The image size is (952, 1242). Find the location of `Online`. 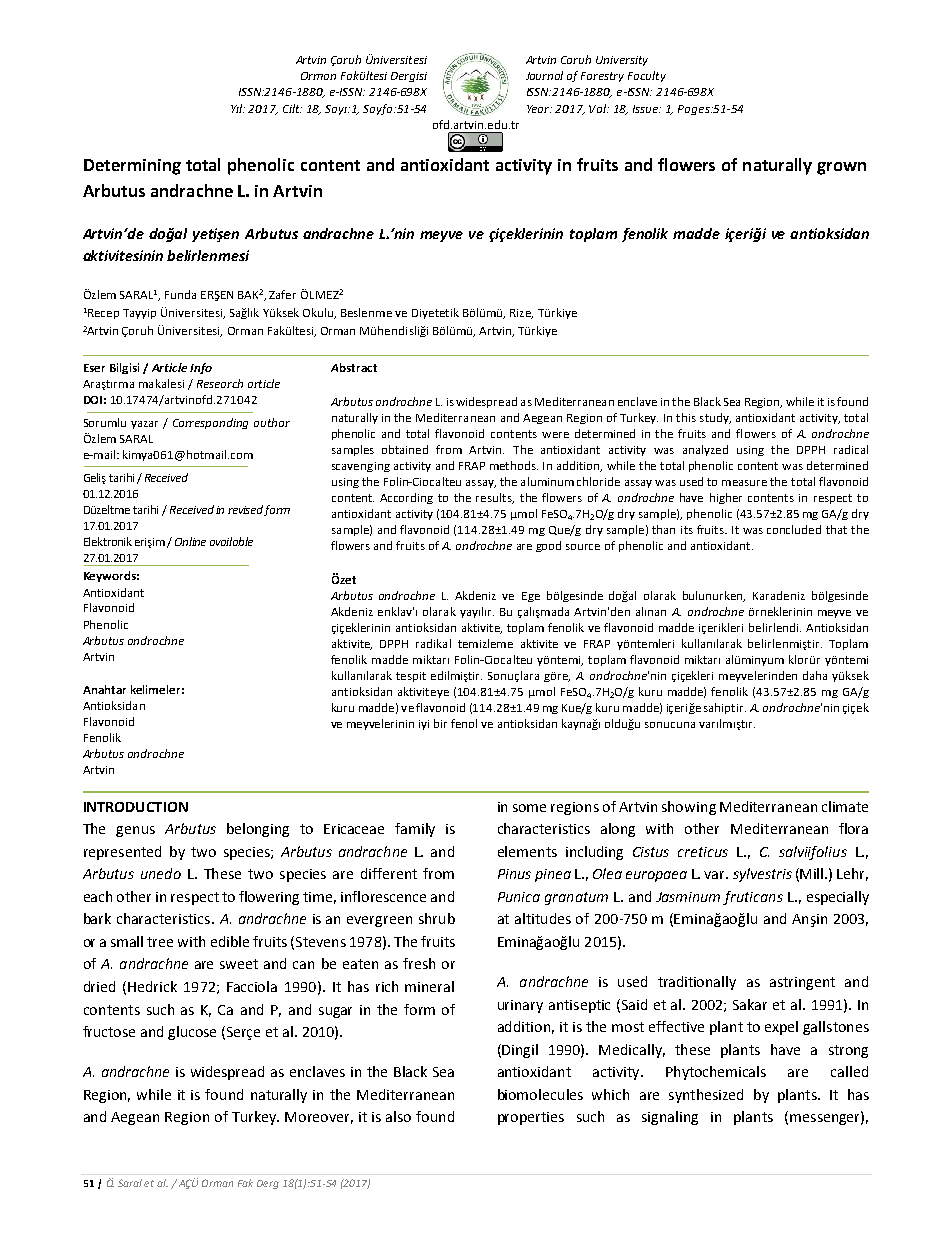

Online is located at coordinates (190, 541).
